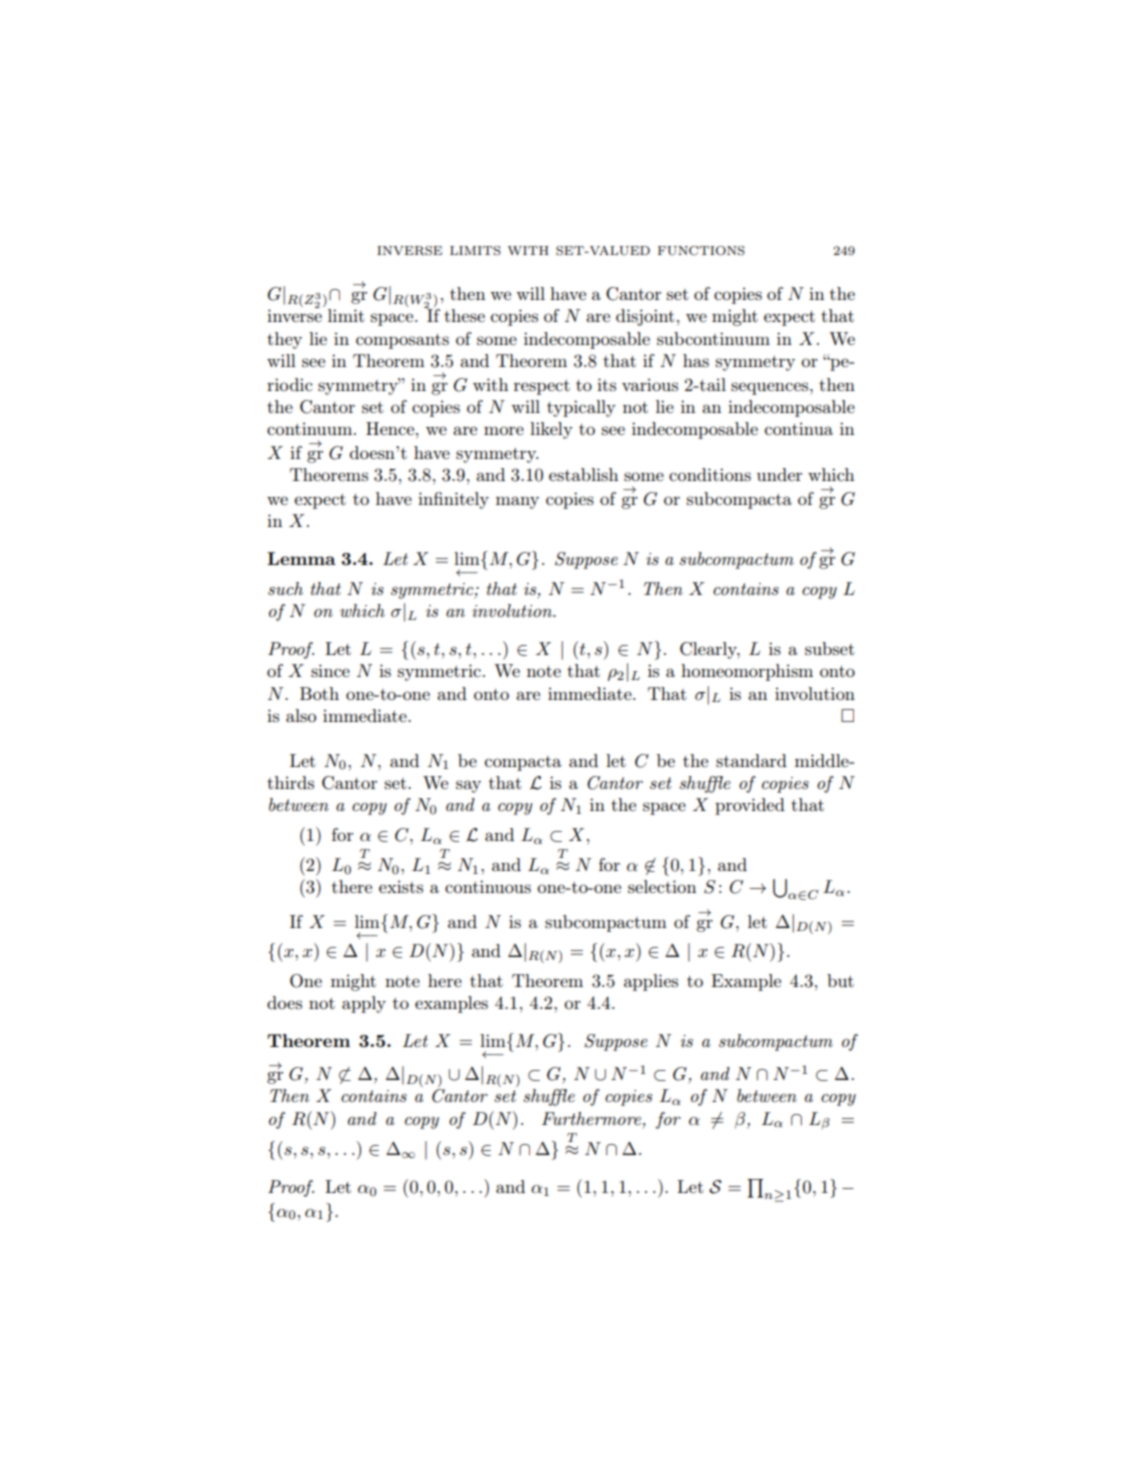  What do you see at coordinates (364, 1004) in the screenshot?
I see `apply` at bounding box center [364, 1004].
